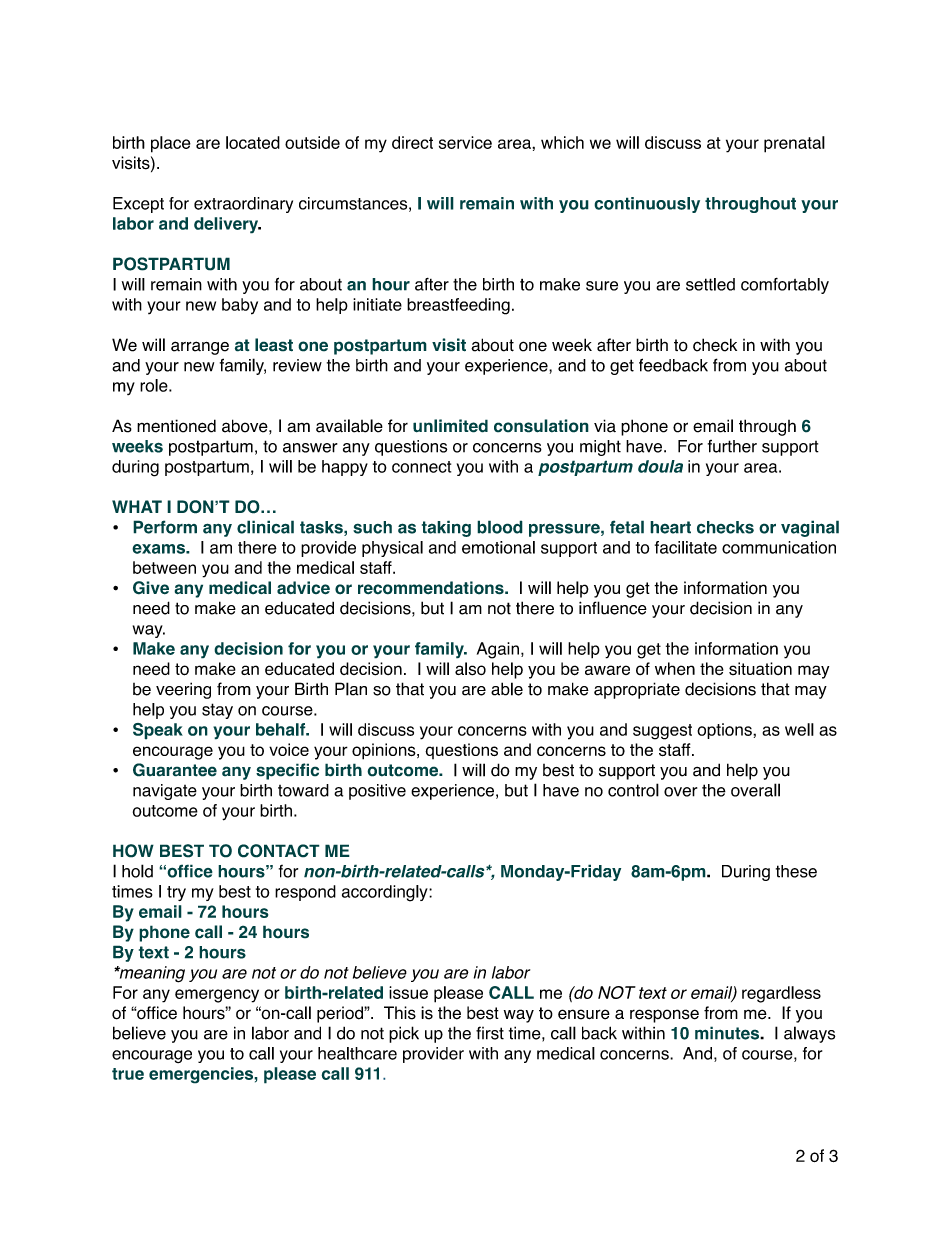 Image resolution: width=952 pixels, height=1233 pixels. What do you see at coordinates (710, 284) in the screenshot?
I see `settled` at bounding box center [710, 284].
